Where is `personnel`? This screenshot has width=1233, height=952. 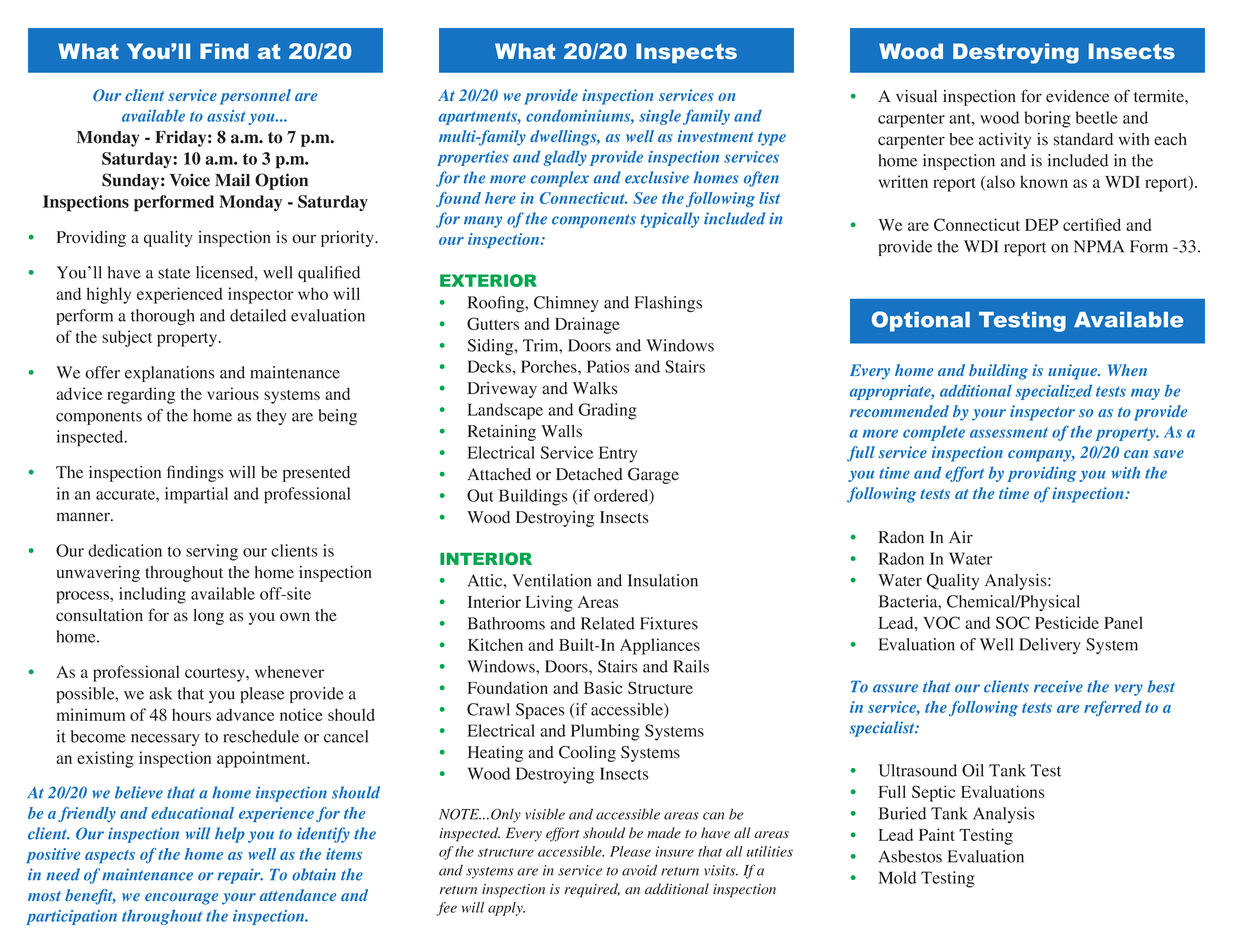 personnel is located at coordinates (255, 97).
